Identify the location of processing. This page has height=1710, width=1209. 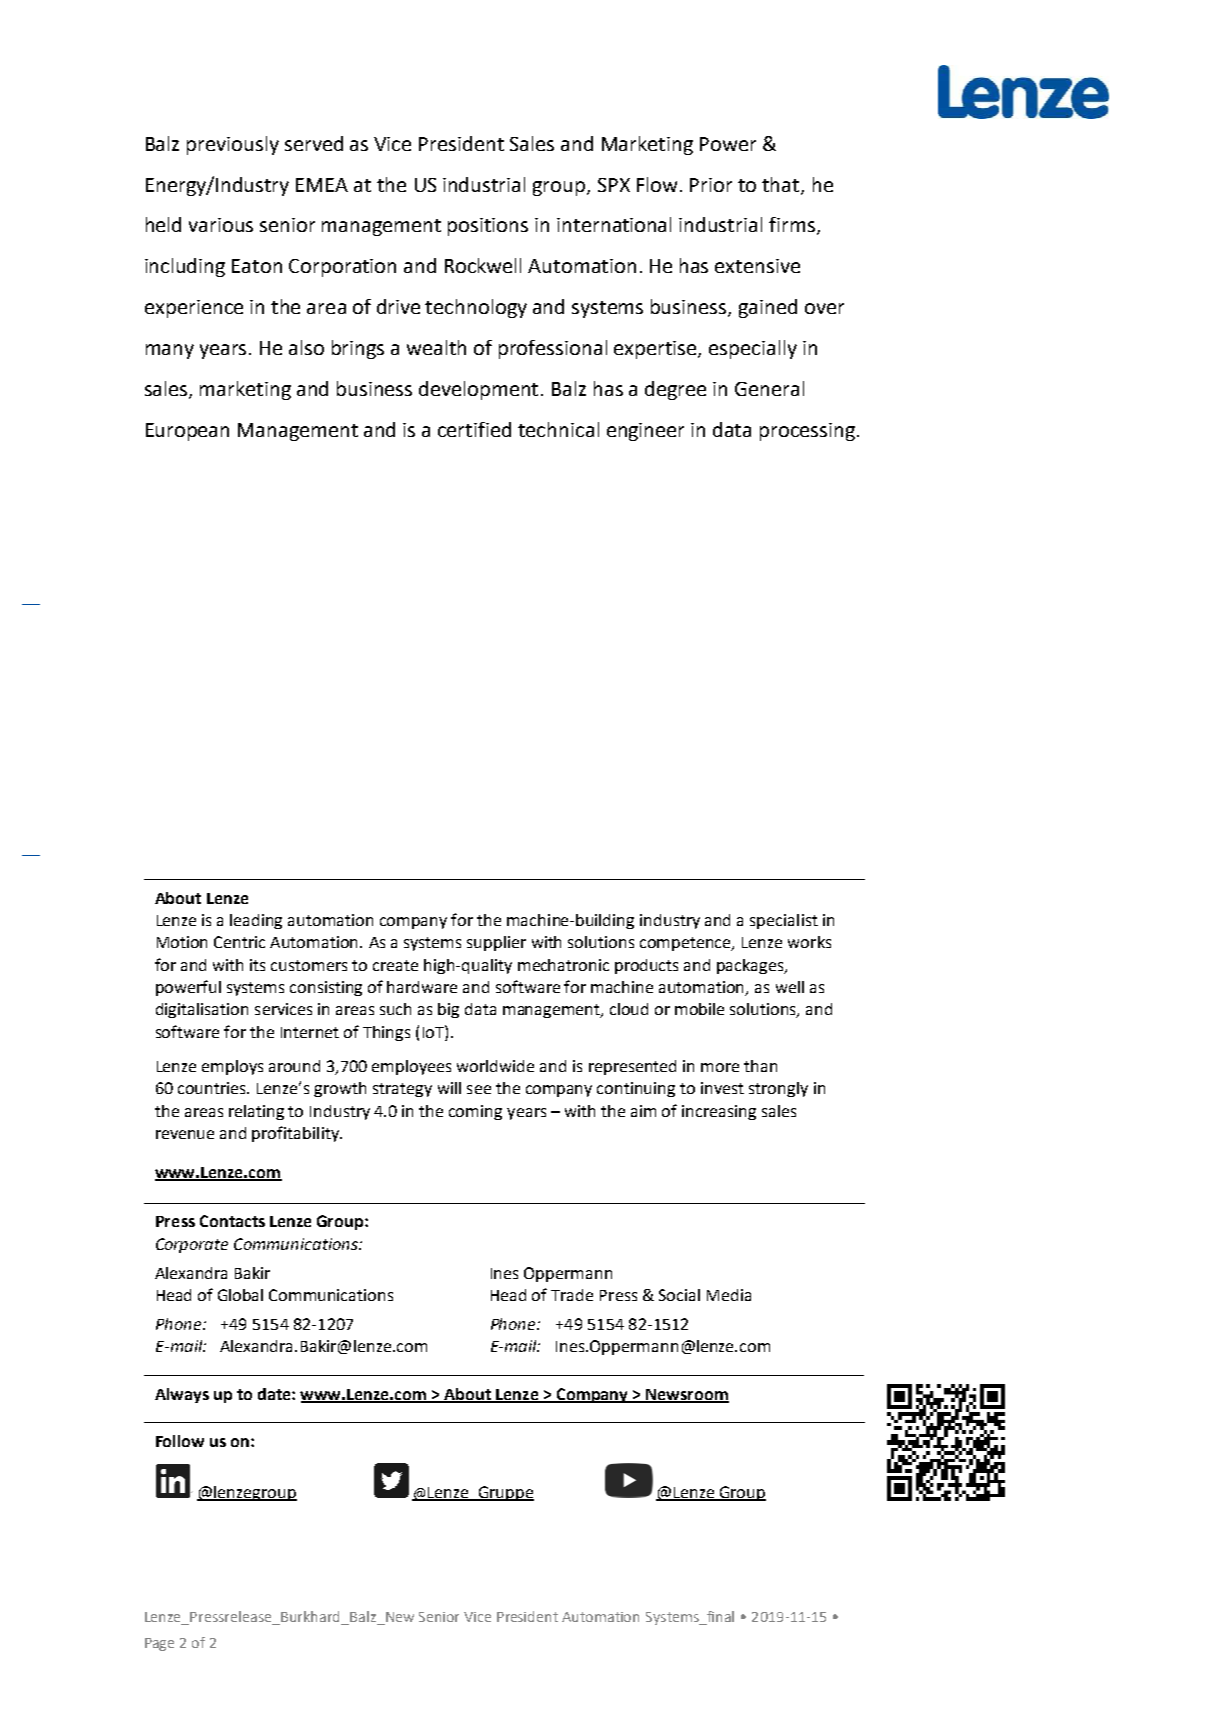
(807, 432).
